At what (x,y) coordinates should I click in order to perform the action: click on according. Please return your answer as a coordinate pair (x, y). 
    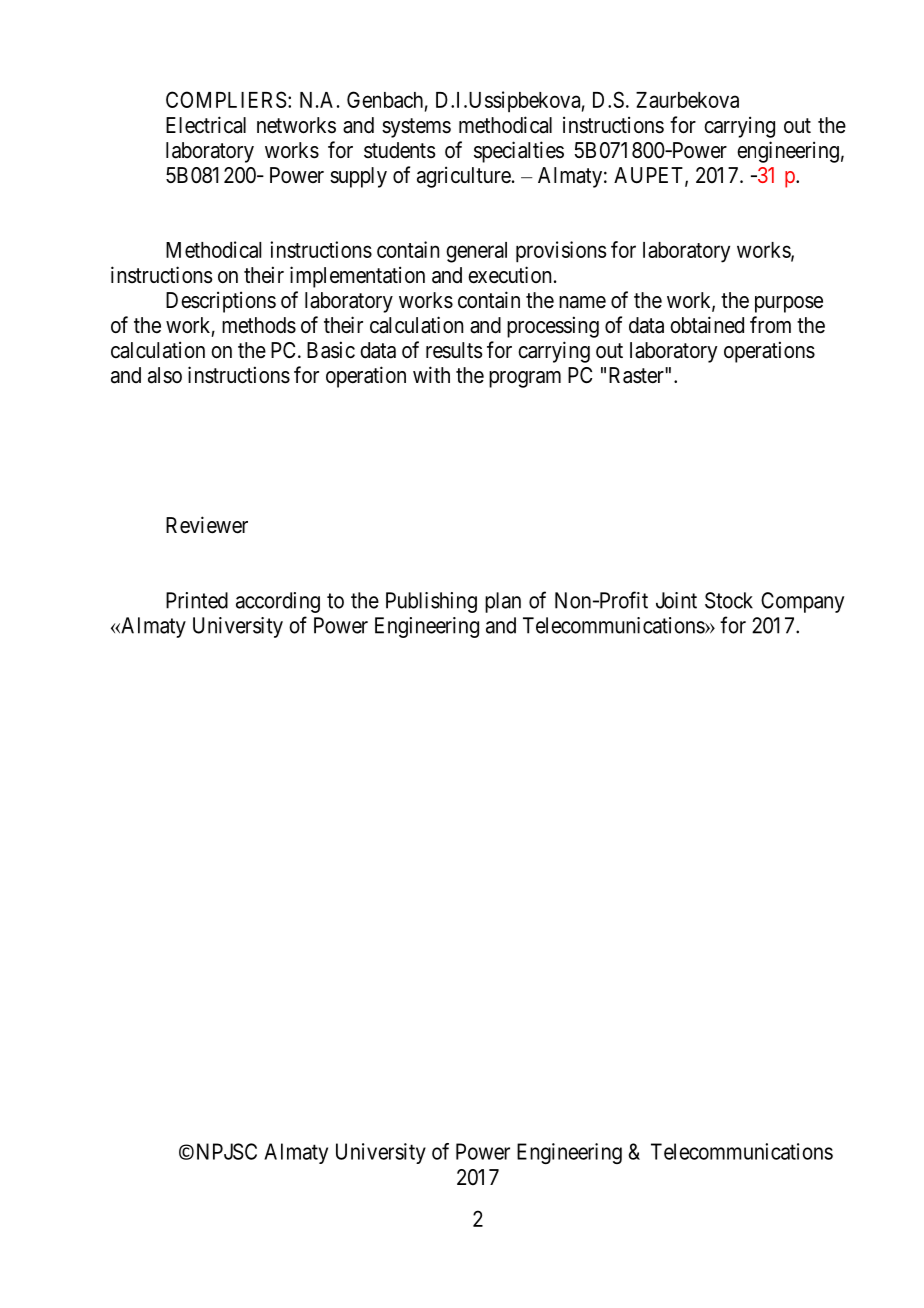
    Looking at the image, I should click on (278, 602).
